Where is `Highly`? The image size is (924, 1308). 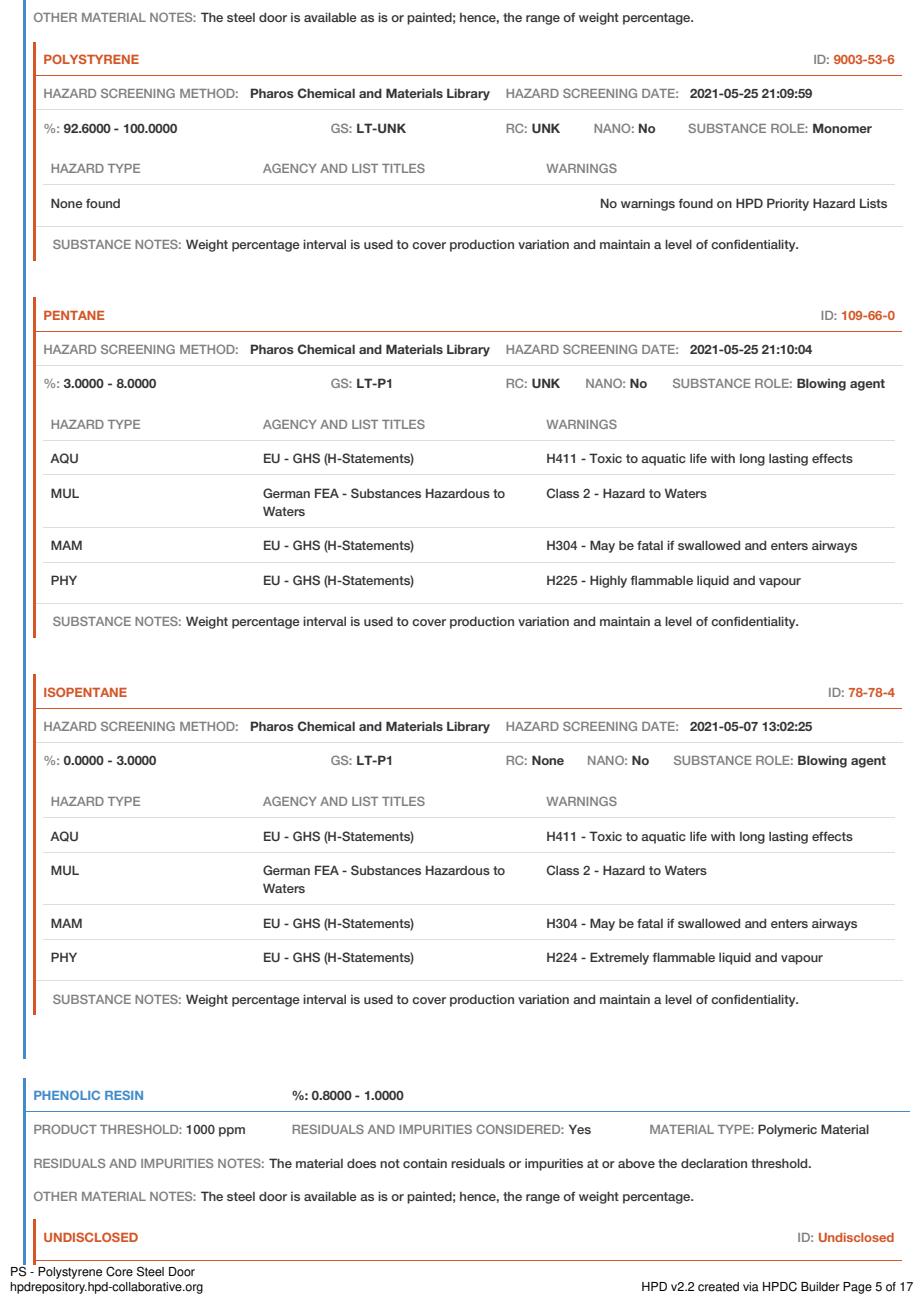 Highly is located at coordinates (608, 581).
